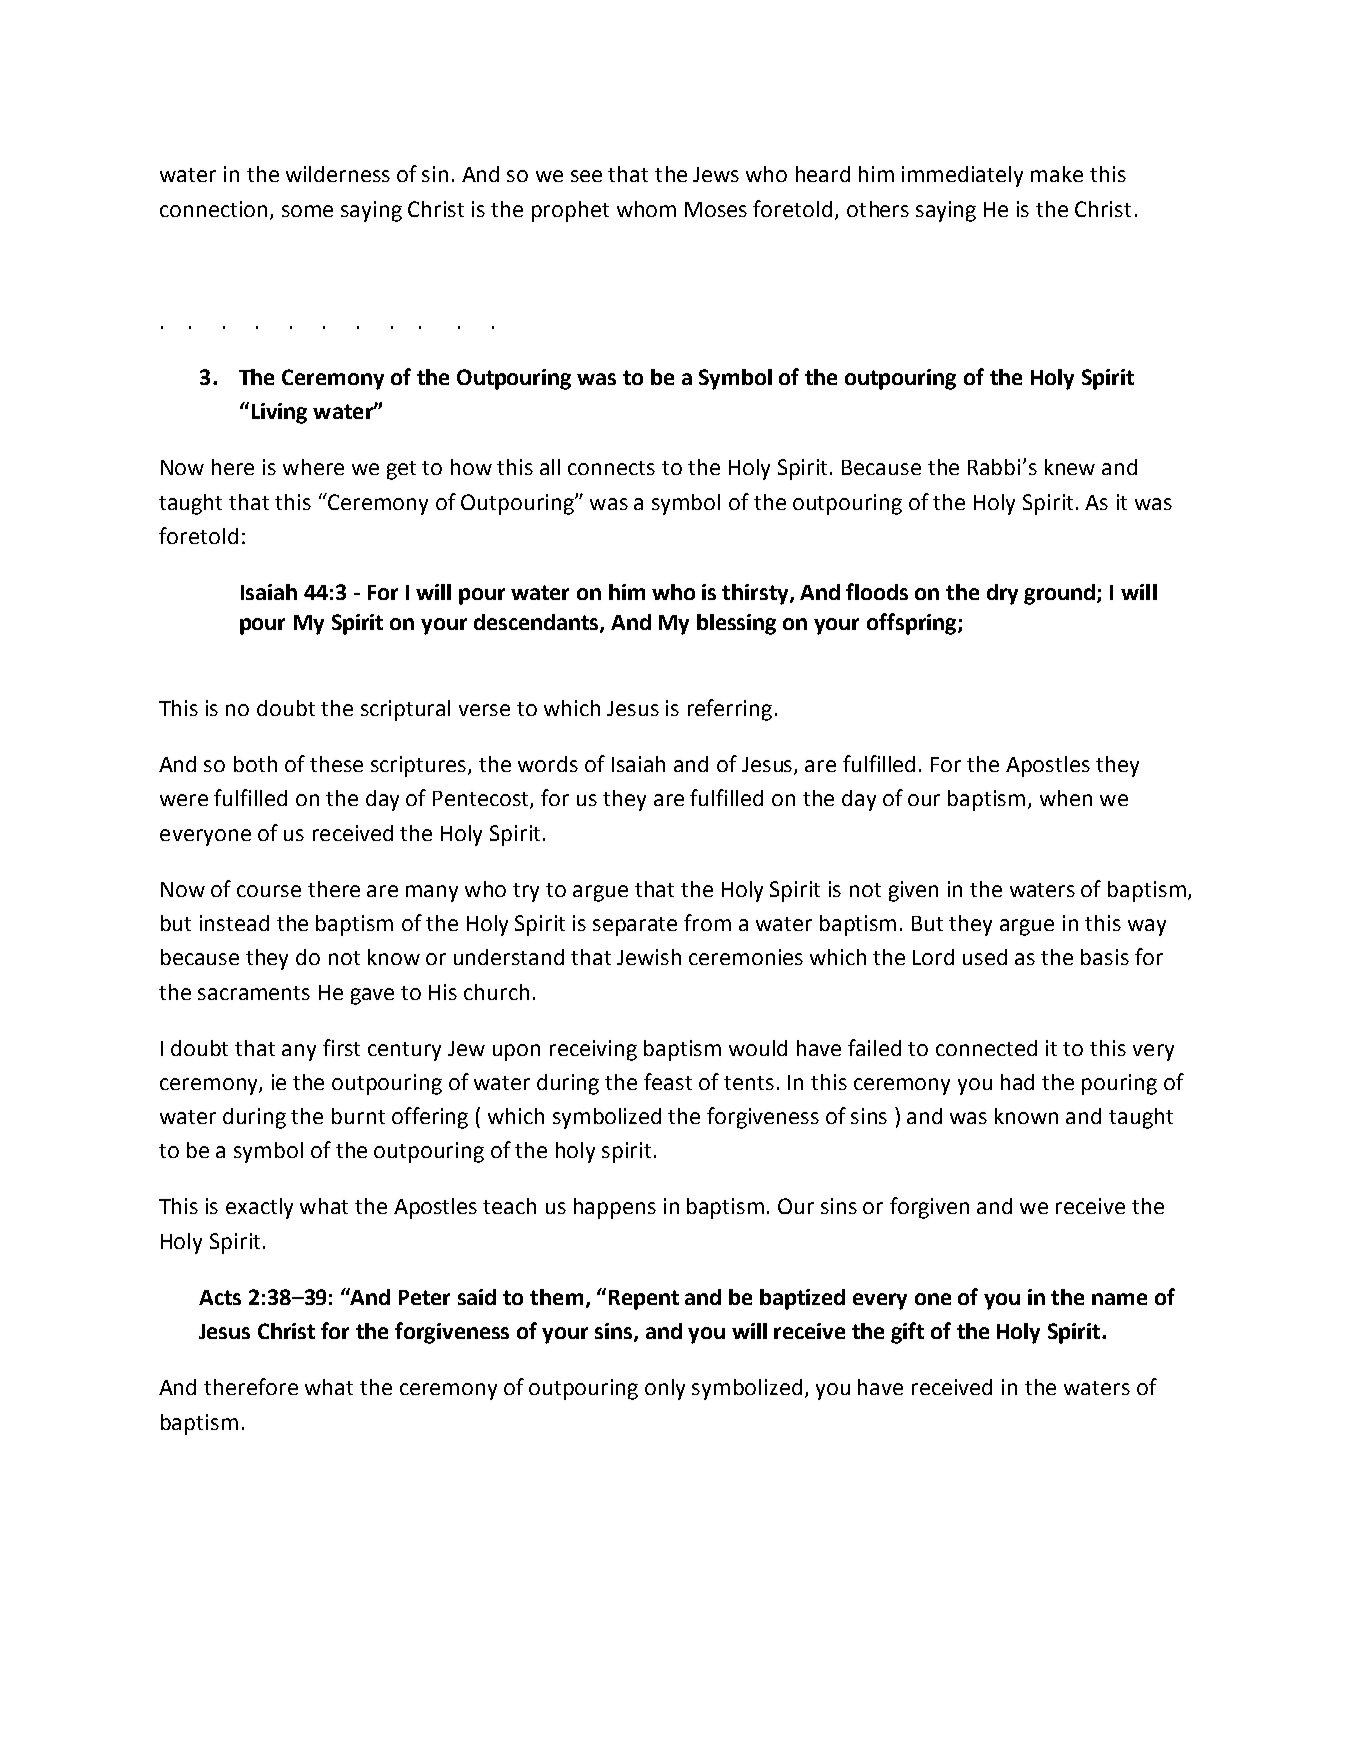 The width and height of the screenshot is (1354, 1752). I want to click on some, so click(307, 211).
